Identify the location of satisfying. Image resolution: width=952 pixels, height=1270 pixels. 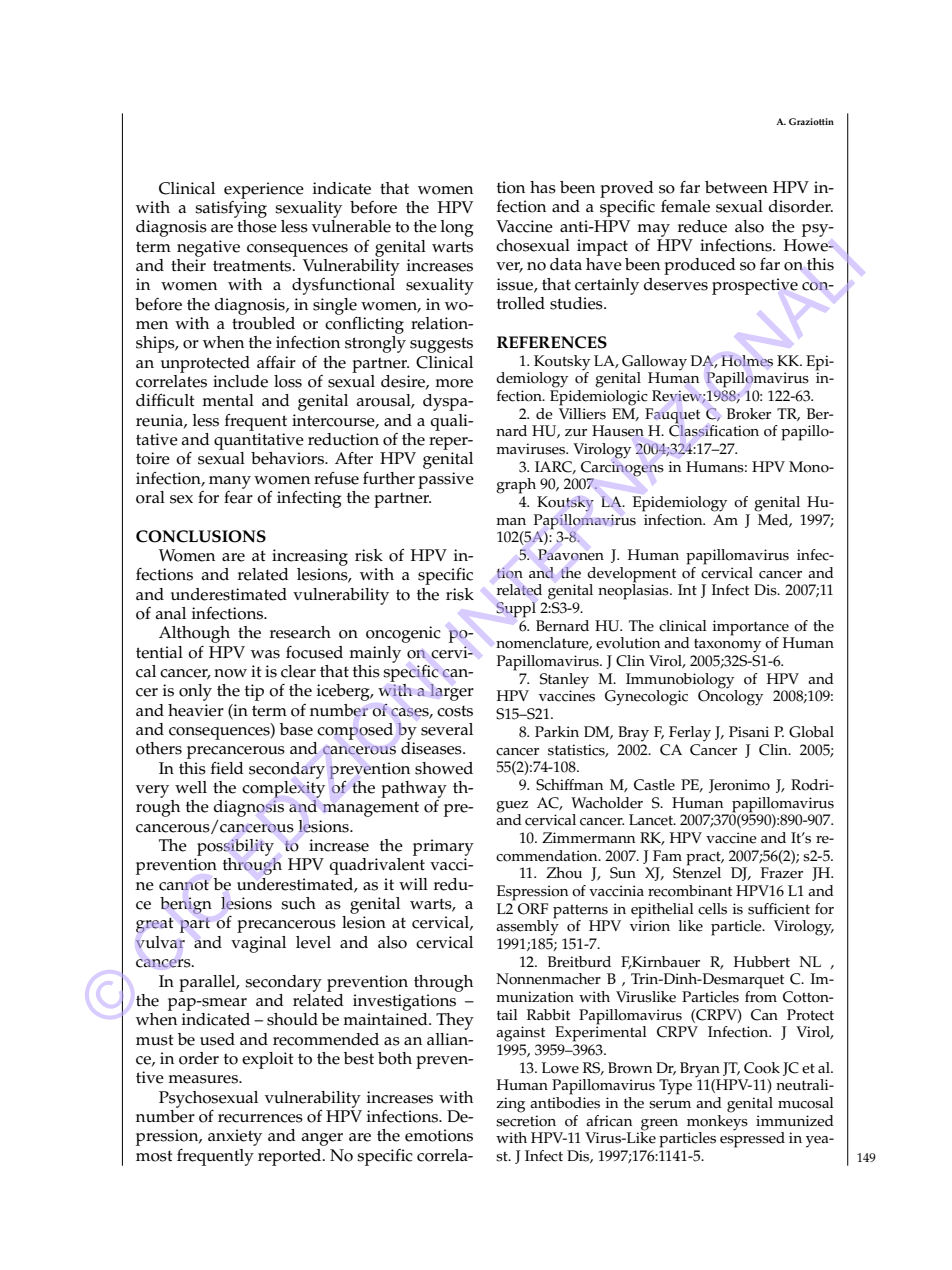
(231, 208).
